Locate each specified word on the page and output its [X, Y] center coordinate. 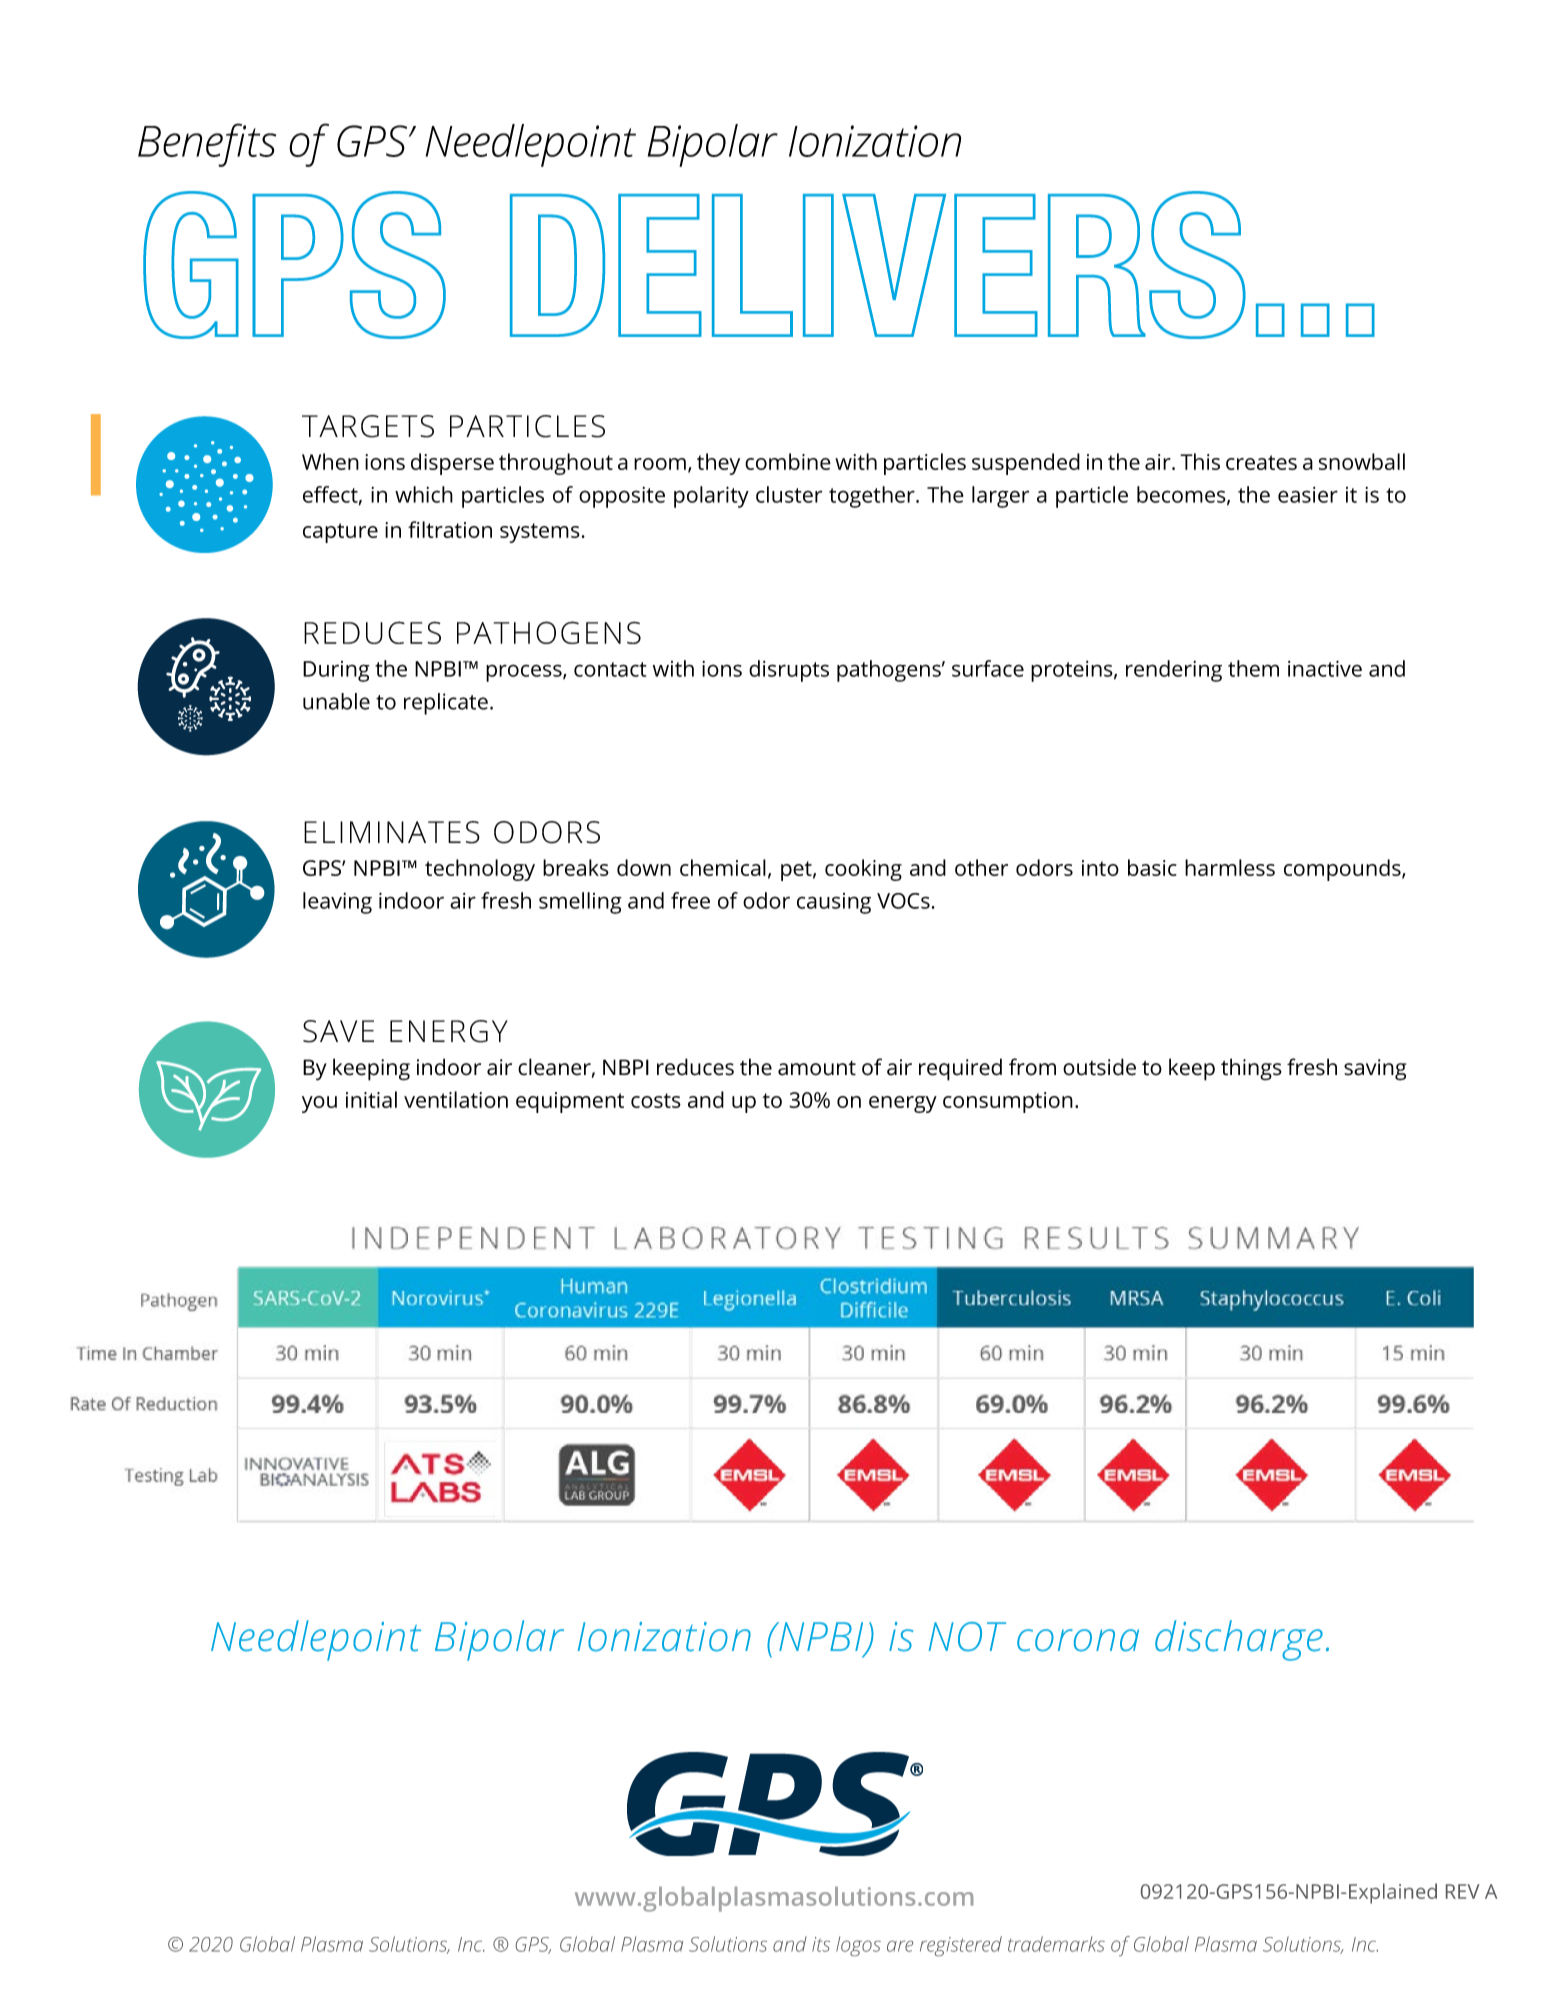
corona [1078, 1640]
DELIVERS [878, 265]
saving [1375, 1070]
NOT [967, 1637]
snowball [1362, 461]
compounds [1343, 870]
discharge [1239, 1640]
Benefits [207, 145]
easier [1308, 495]
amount [817, 1068]
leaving [337, 903]
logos [858, 1946]
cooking [863, 870]
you [319, 1104]
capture [340, 533]
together [873, 497]
